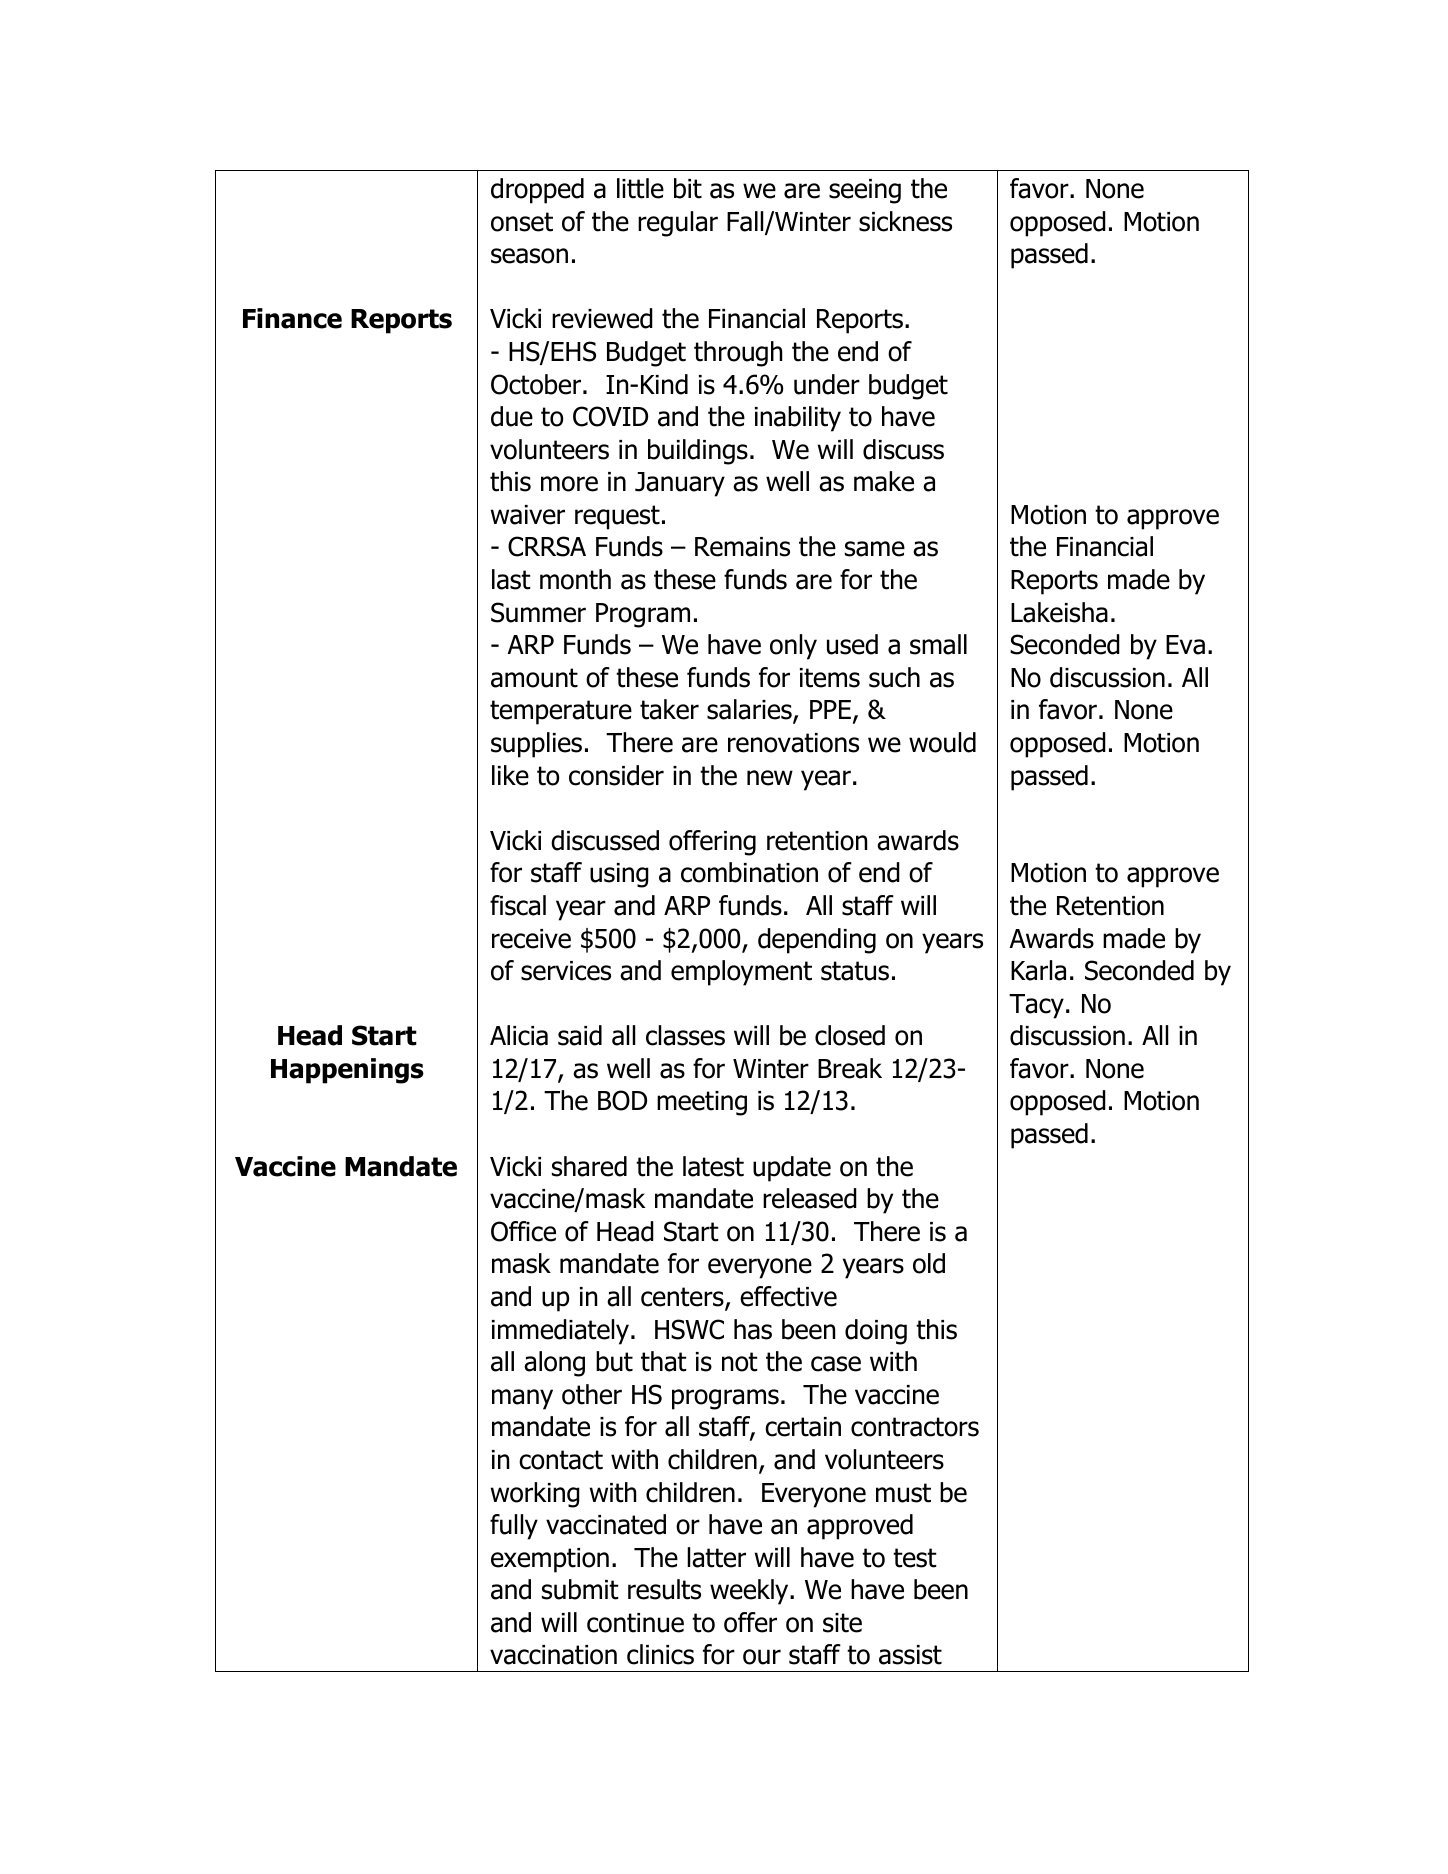  Describe the element at coordinates (518, 905) in the screenshot. I see `fiscal` at that location.
